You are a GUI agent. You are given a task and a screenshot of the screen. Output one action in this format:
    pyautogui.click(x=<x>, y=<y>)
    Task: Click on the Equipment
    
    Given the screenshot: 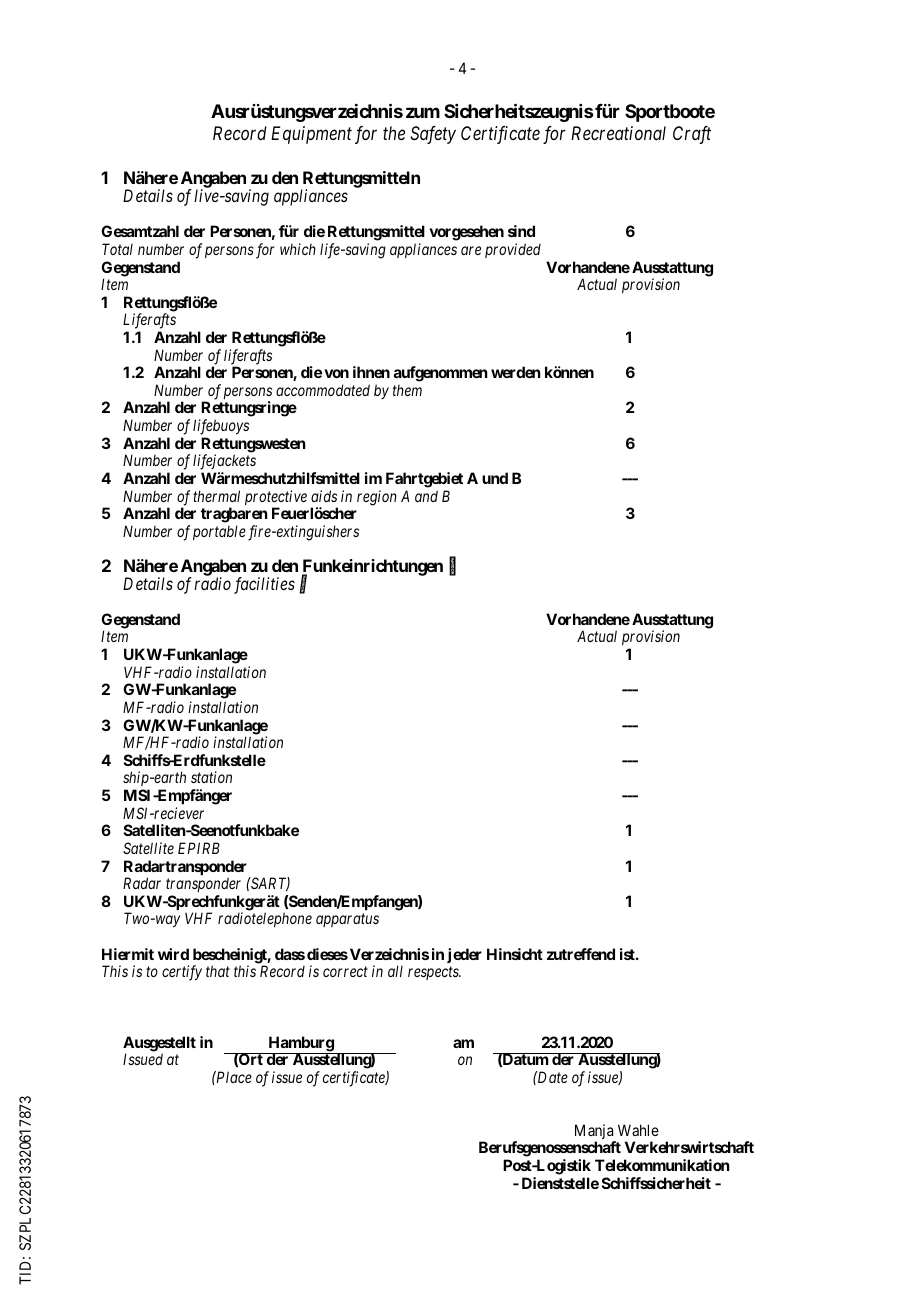 What is the action you would take?
    pyautogui.click(x=311, y=135)
